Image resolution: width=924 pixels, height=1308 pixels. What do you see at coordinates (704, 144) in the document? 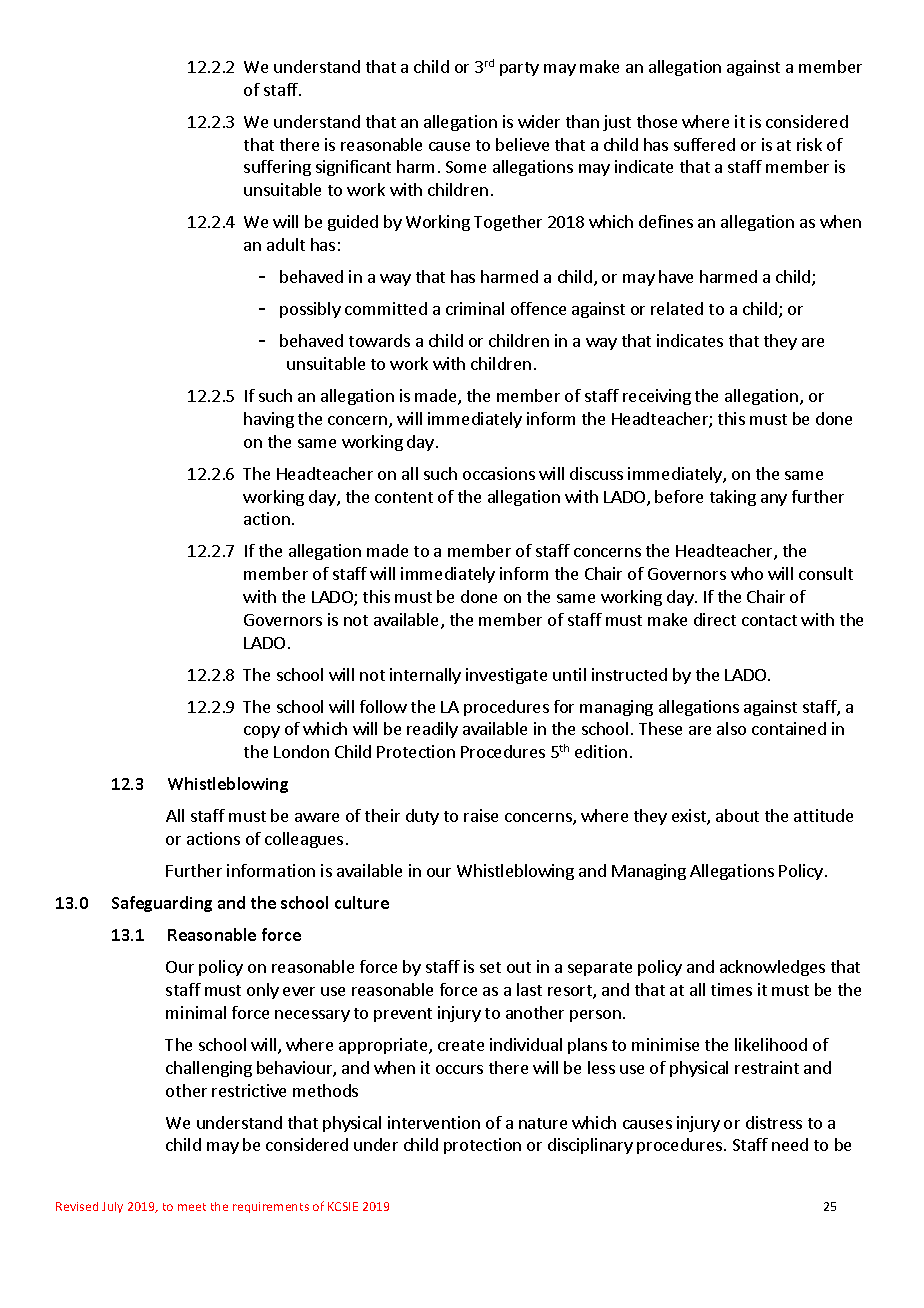
I see `suffered` at bounding box center [704, 144].
